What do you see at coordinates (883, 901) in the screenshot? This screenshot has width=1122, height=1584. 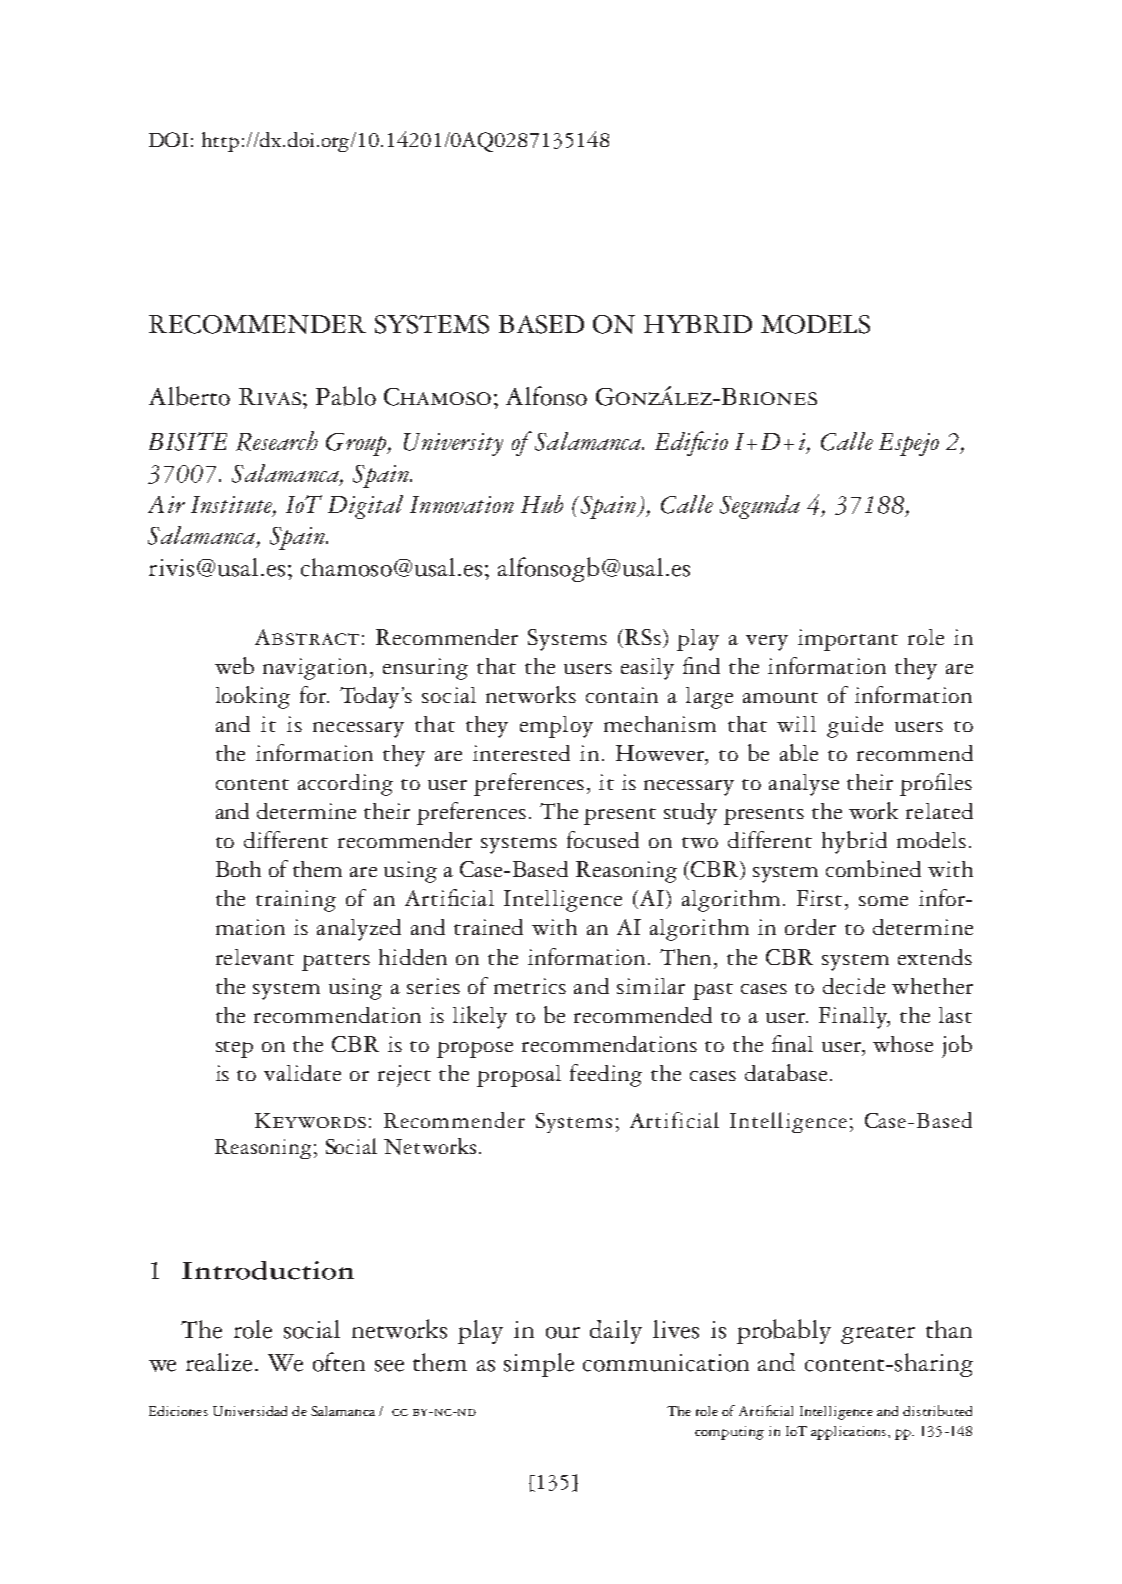 I see `some` at bounding box center [883, 901].
